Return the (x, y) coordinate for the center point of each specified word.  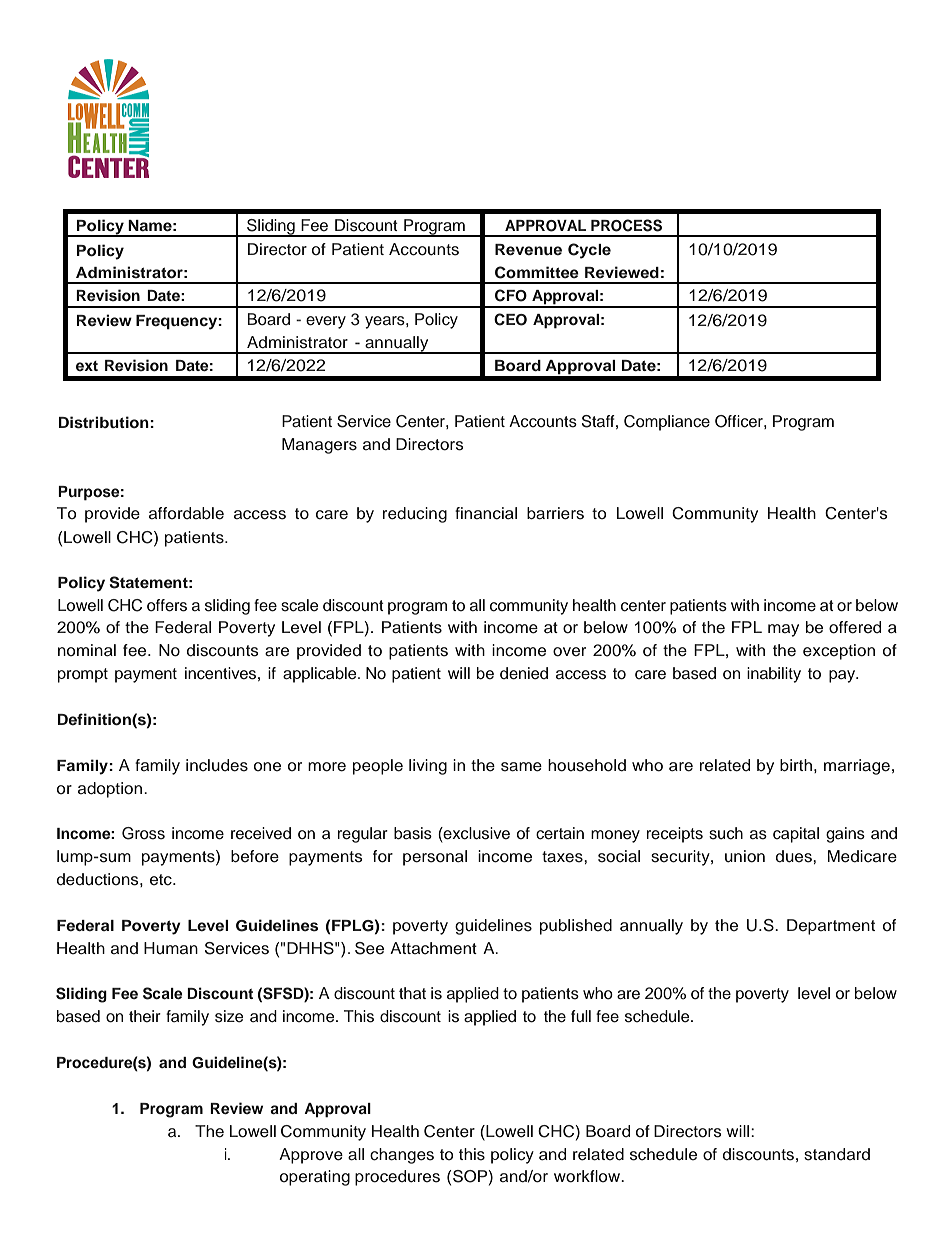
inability (774, 675)
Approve (311, 1156)
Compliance (667, 423)
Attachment (433, 948)
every (326, 322)
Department (831, 927)
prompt (83, 675)
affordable (186, 513)
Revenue (528, 250)
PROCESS (626, 225)
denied (524, 673)
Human (171, 948)
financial (486, 513)
